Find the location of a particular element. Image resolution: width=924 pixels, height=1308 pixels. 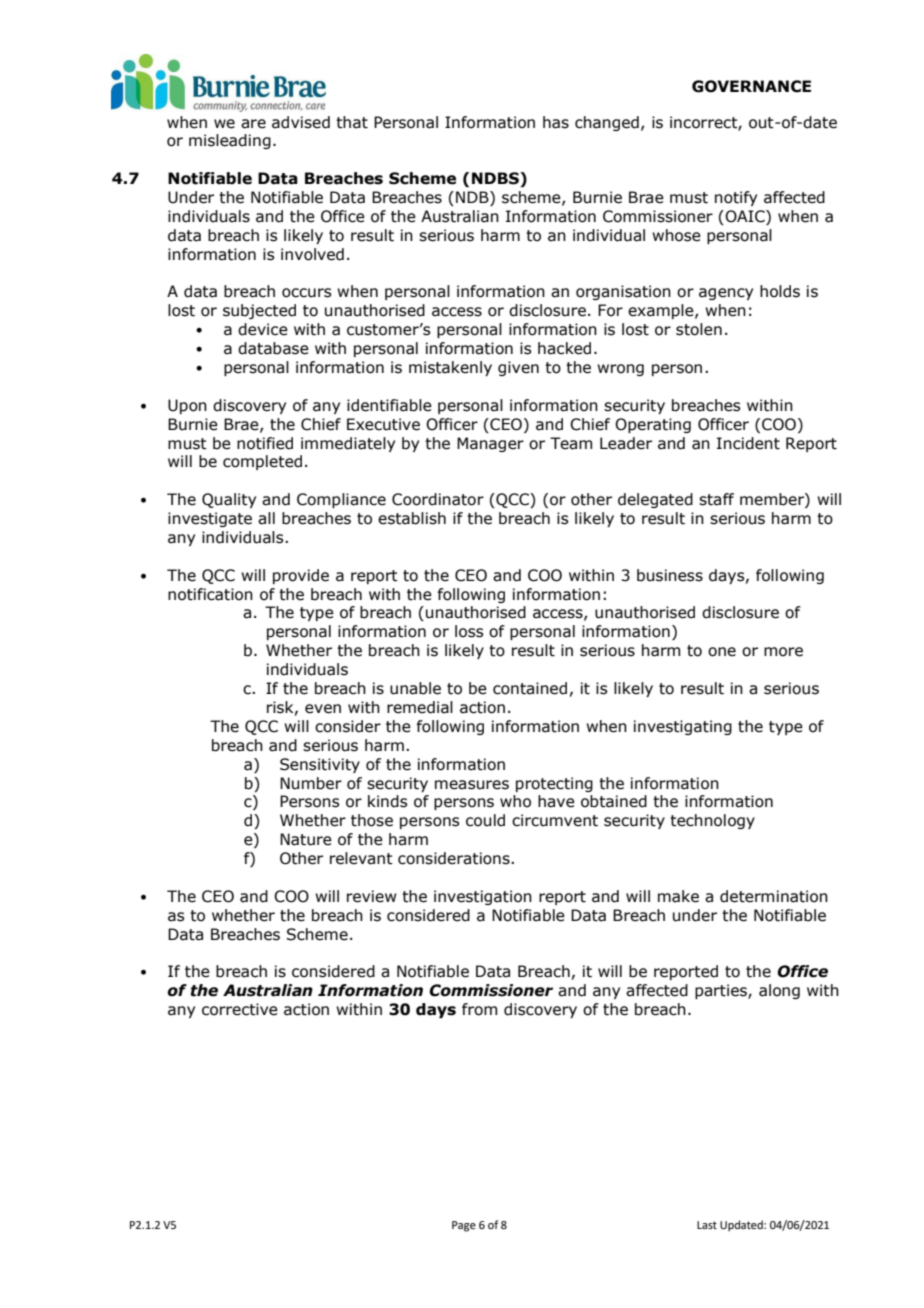

are is located at coordinates (253, 124).
